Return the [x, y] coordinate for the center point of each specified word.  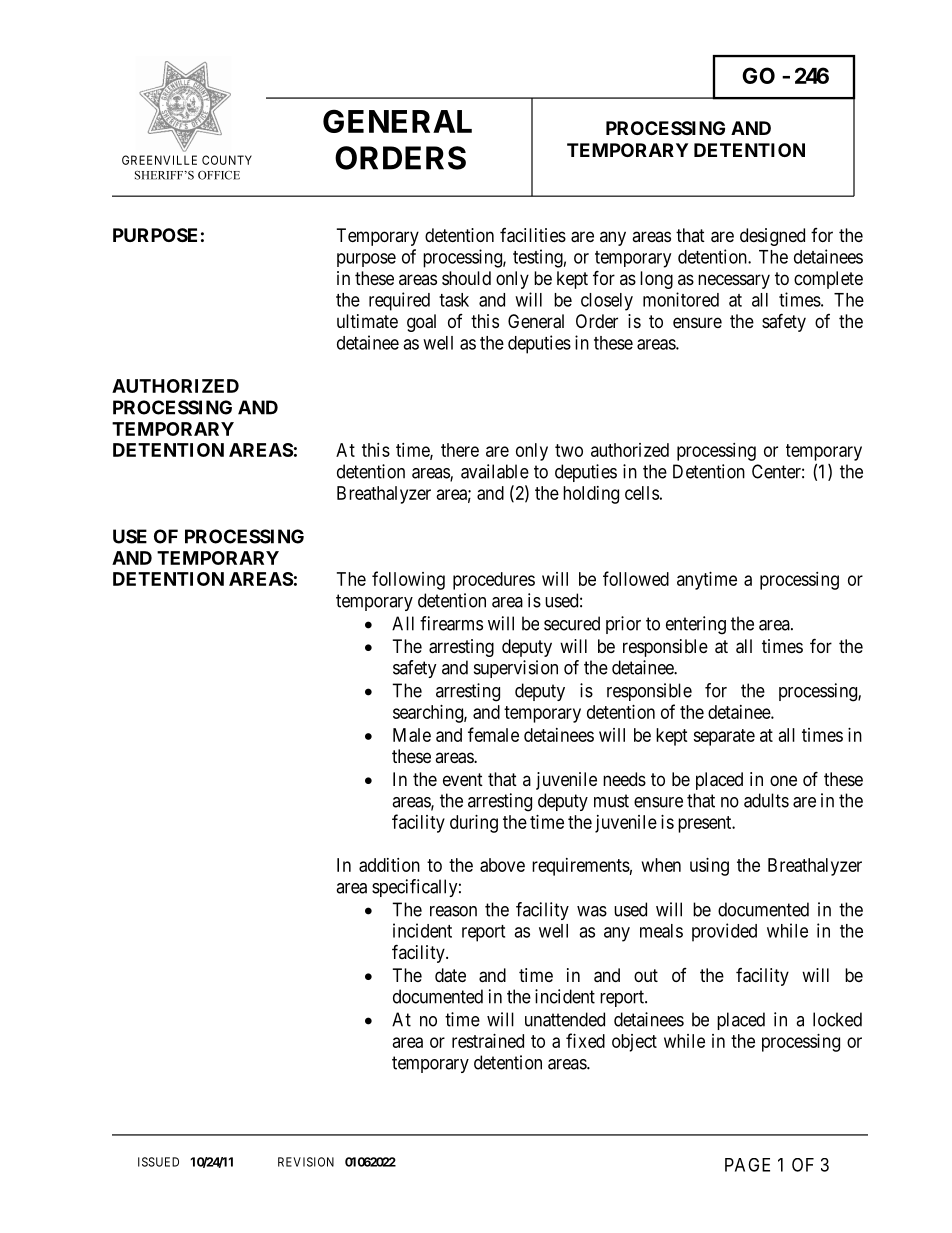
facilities [533, 235]
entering [696, 625]
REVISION [306, 1162]
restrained [488, 1041]
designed [772, 237]
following [408, 580]
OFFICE [219, 175]
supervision [516, 669]
